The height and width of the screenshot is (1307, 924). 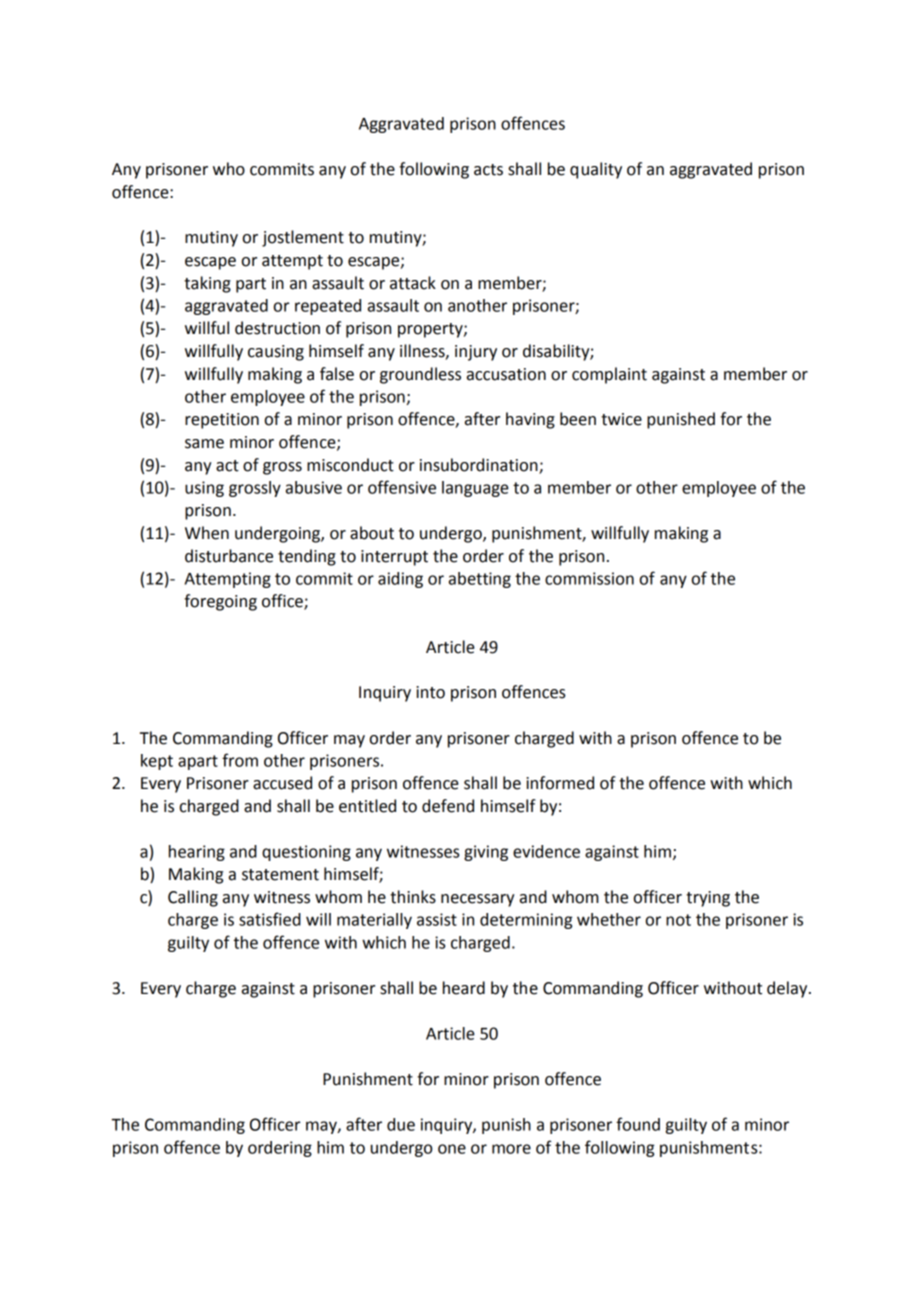 What do you see at coordinates (488, 170) in the screenshot?
I see `acts` at bounding box center [488, 170].
